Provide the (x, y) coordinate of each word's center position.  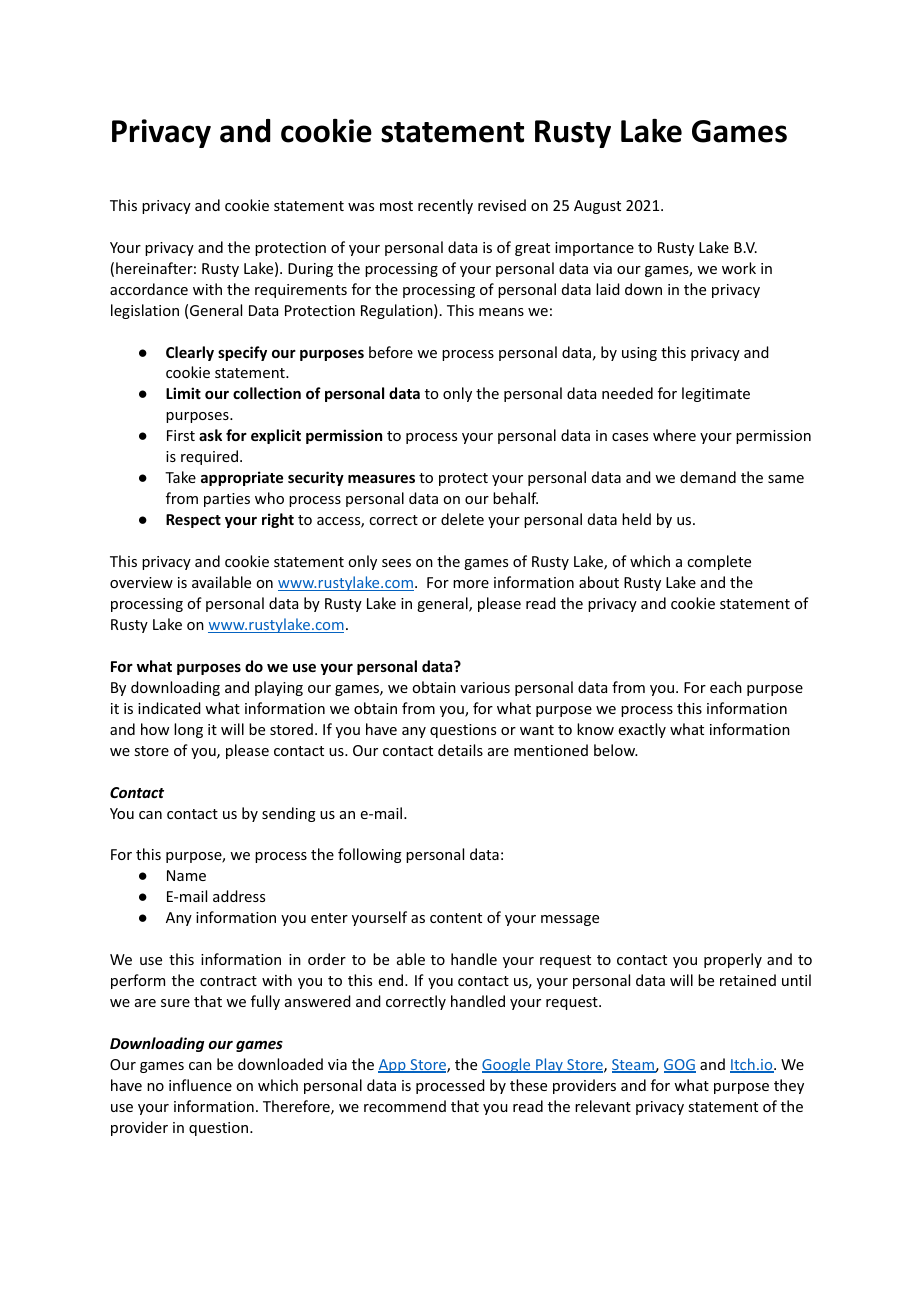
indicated (169, 708)
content (456, 918)
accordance (149, 289)
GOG (680, 1066)
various (485, 687)
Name (186, 875)
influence (200, 1085)
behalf (515, 498)
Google (507, 1065)
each (726, 687)
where (674, 435)
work (739, 268)
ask (210, 435)
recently (445, 206)
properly (733, 960)
